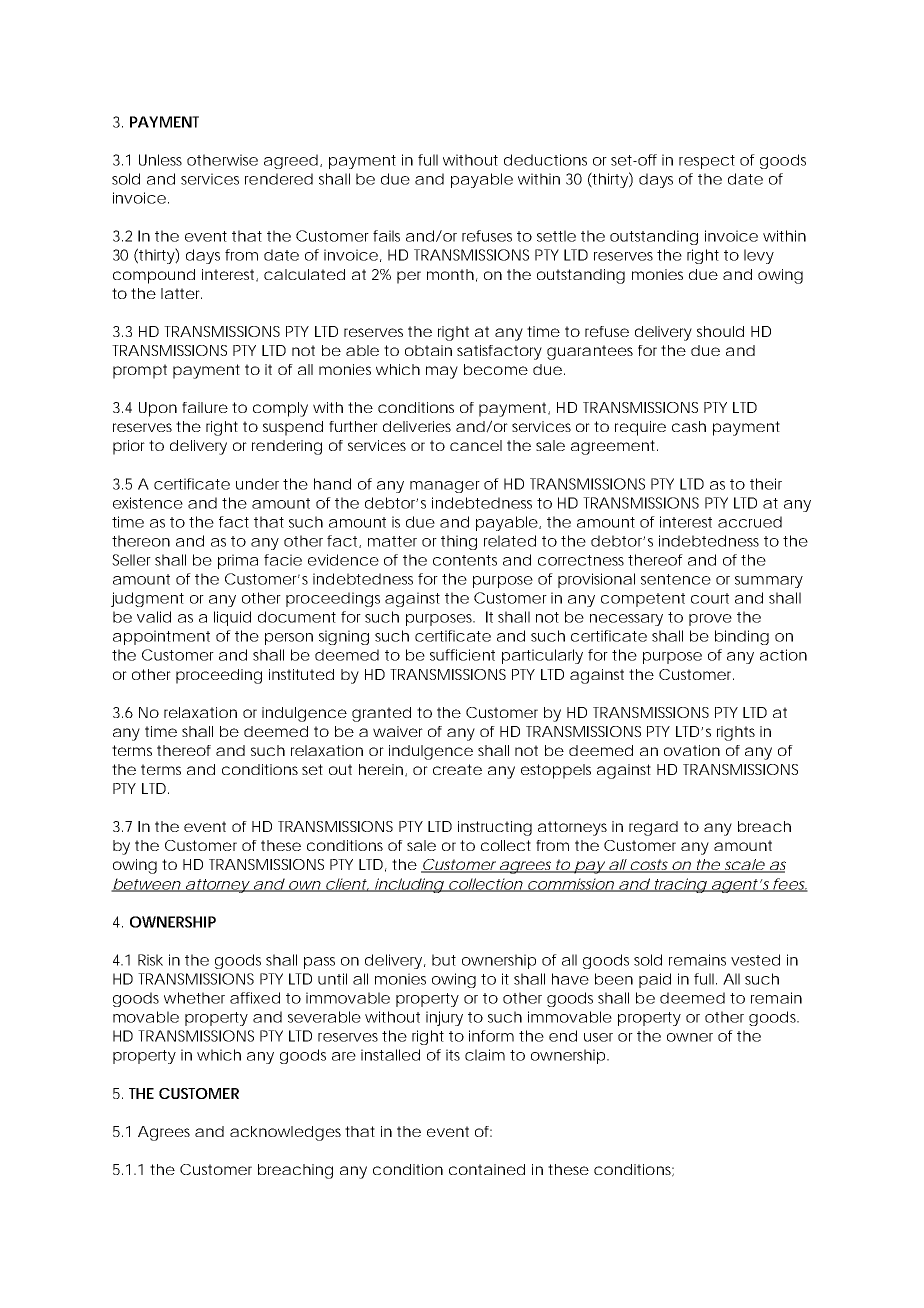 Image resolution: width=924 pixels, height=1308 pixels. Describe the element at coordinates (147, 885) in the image. I see `between` at that location.
